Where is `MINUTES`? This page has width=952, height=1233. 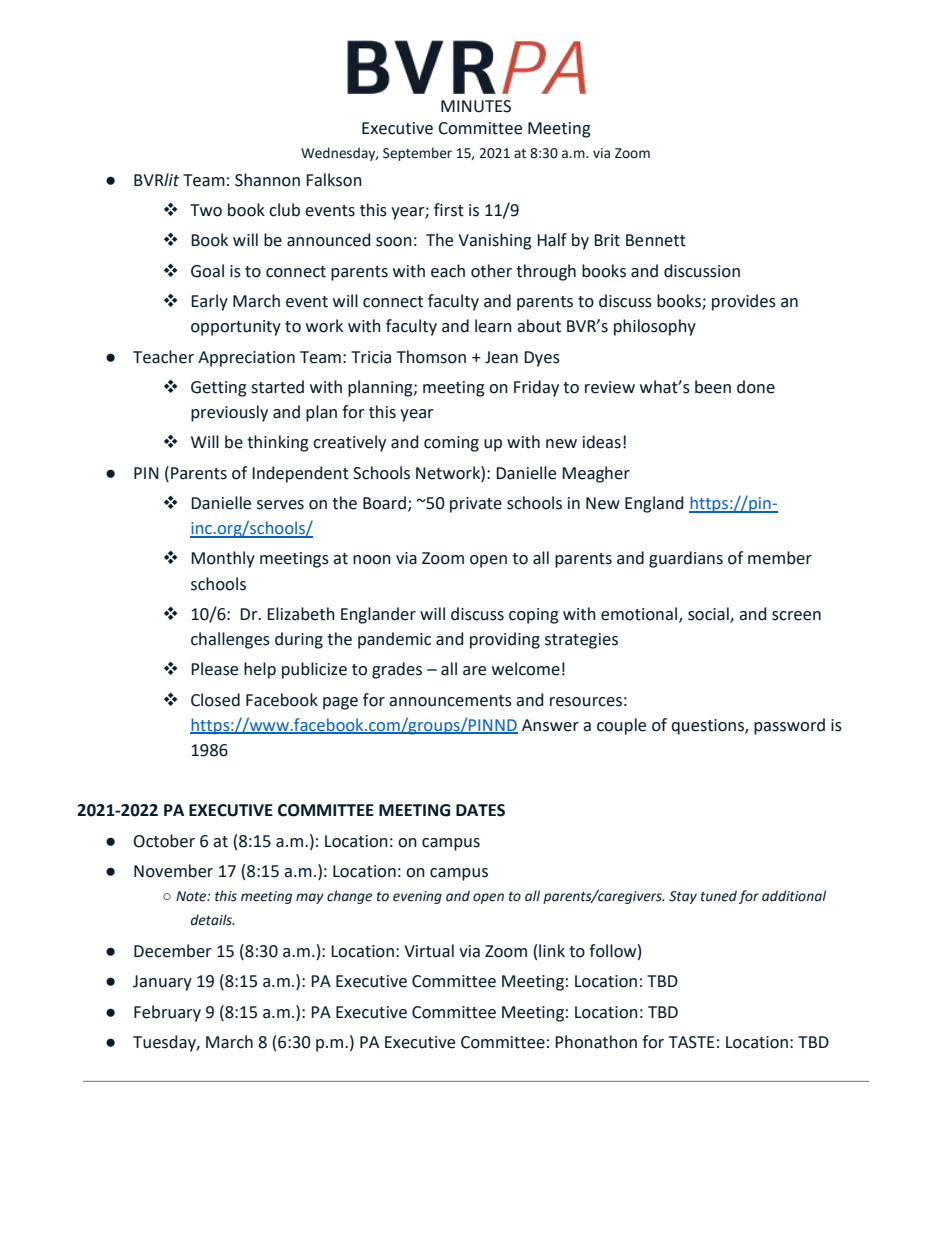
MINUTES is located at coordinates (476, 106).
